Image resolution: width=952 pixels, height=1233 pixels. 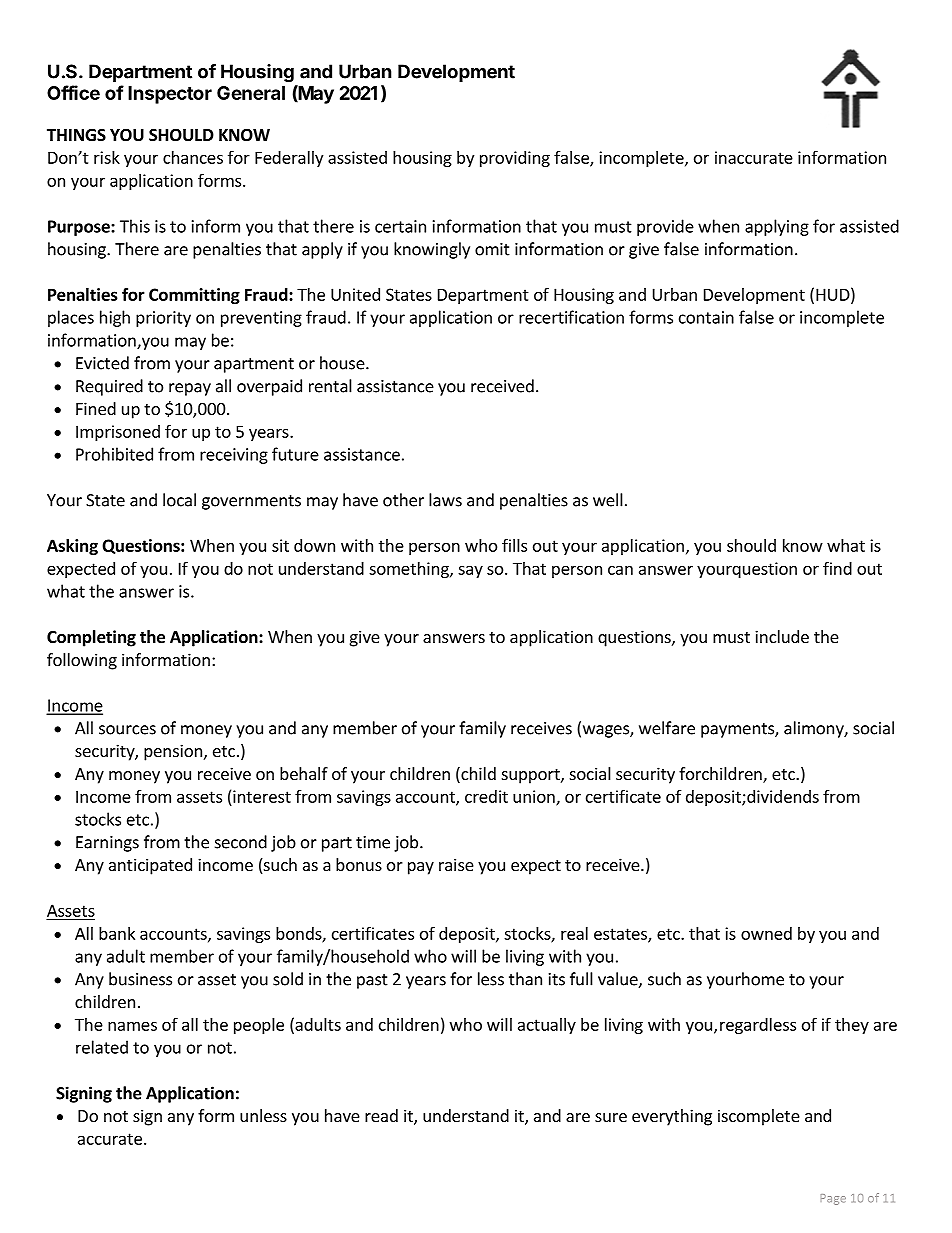 What do you see at coordinates (515, 159) in the screenshot?
I see `providing` at bounding box center [515, 159].
